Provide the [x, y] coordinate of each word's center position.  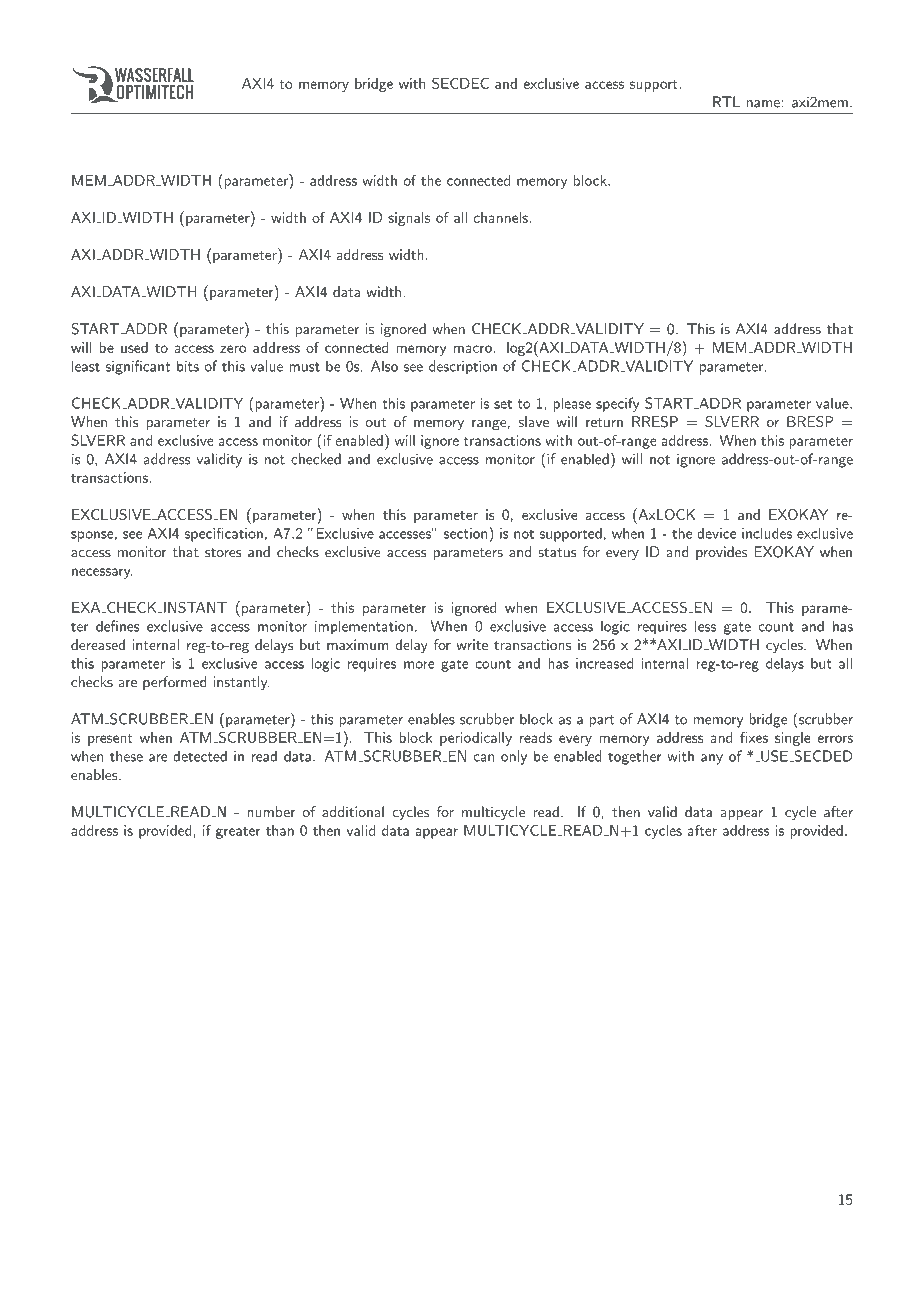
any [712, 759]
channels [502, 217]
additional [353, 812]
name [764, 104]
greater [238, 833]
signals [409, 219]
